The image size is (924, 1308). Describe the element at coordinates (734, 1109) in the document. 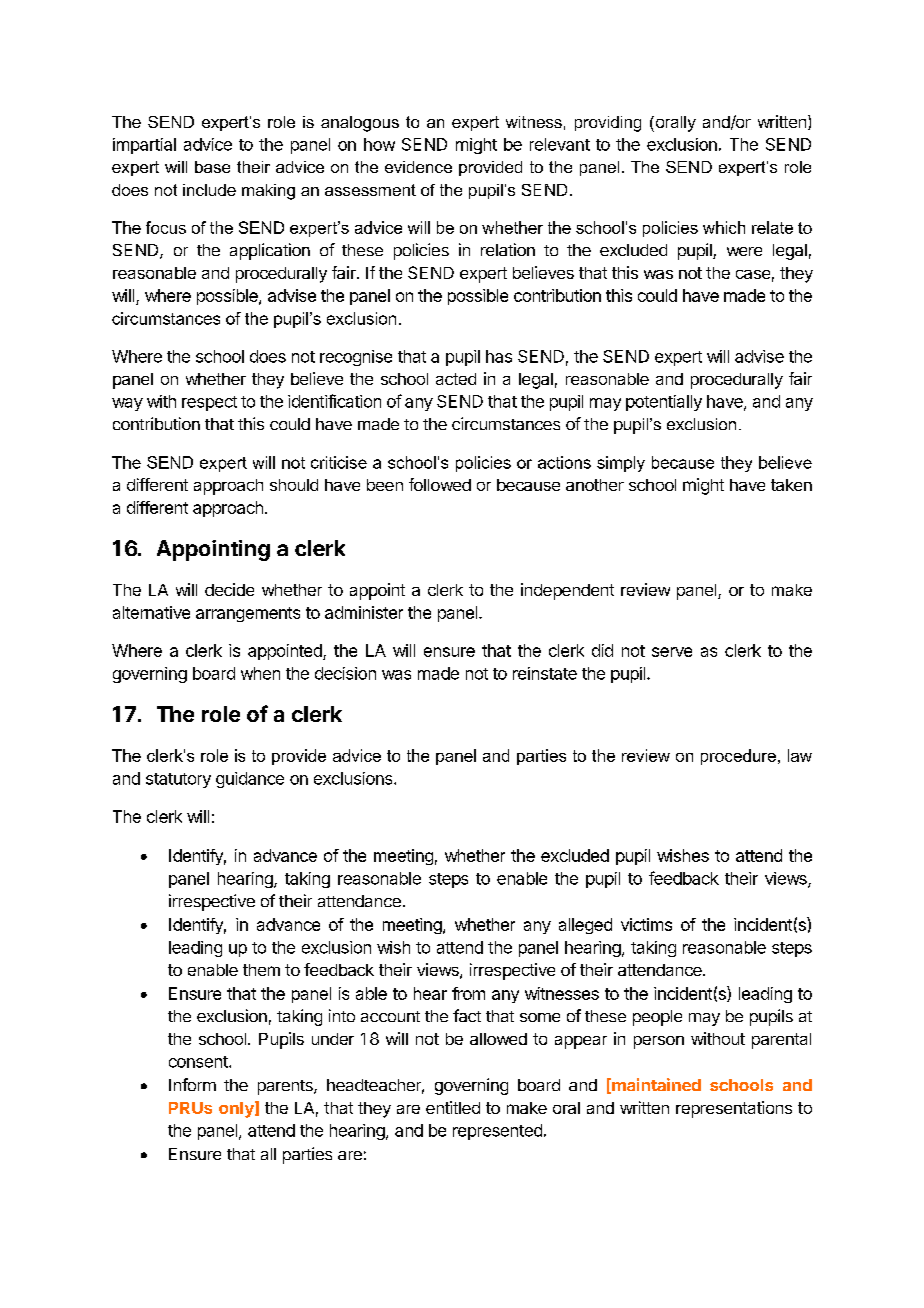

I see `representations` at that location.
